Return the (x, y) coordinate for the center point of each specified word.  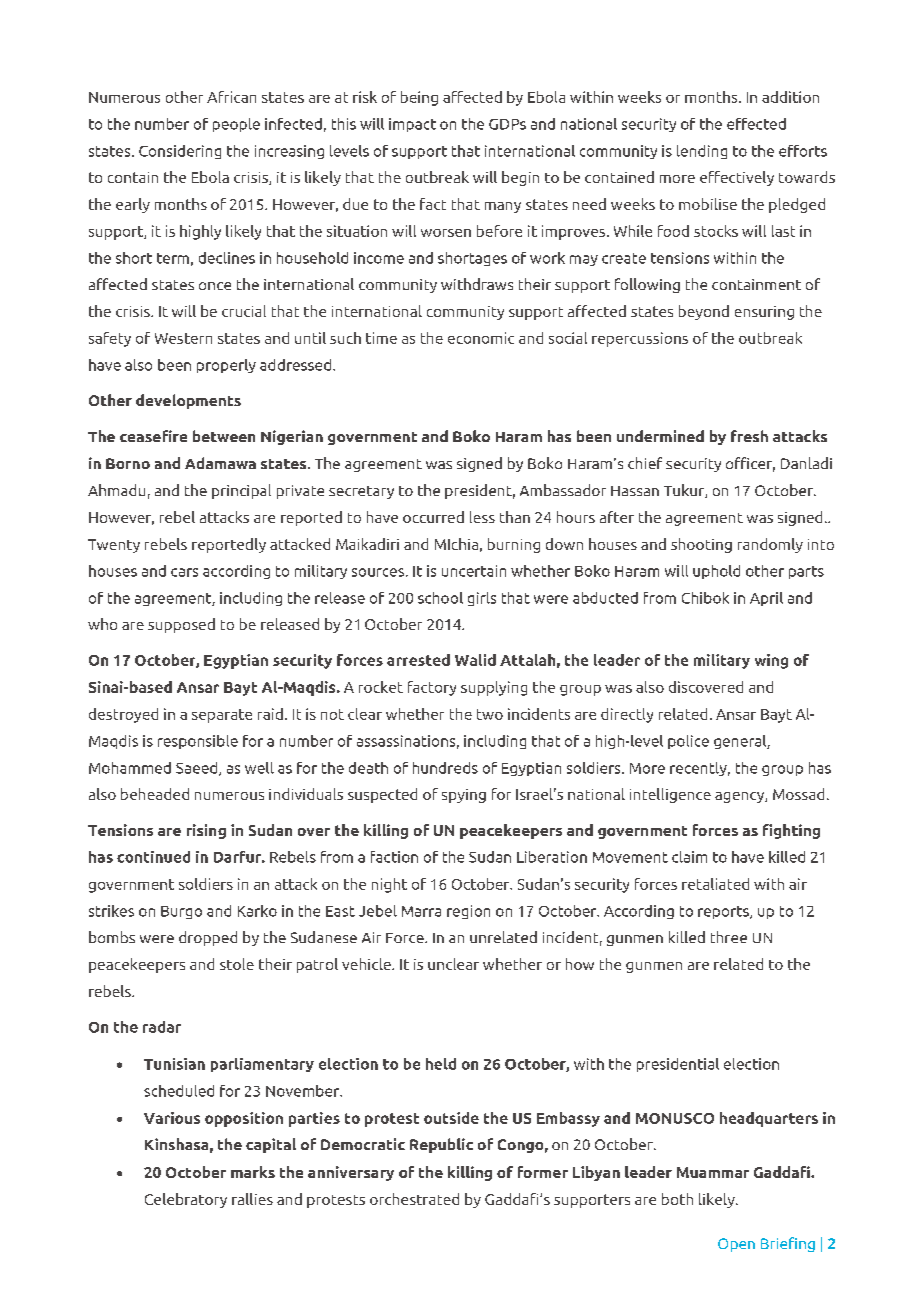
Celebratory (186, 1200)
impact (412, 125)
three (729, 937)
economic (481, 338)
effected (756, 124)
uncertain (474, 571)
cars (184, 572)
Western (183, 338)
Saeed (198, 769)
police (688, 742)
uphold (716, 572)
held (441, 1064)
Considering (180, 152)
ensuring (764, 313)
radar (162, 1027)
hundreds (445, 768)
